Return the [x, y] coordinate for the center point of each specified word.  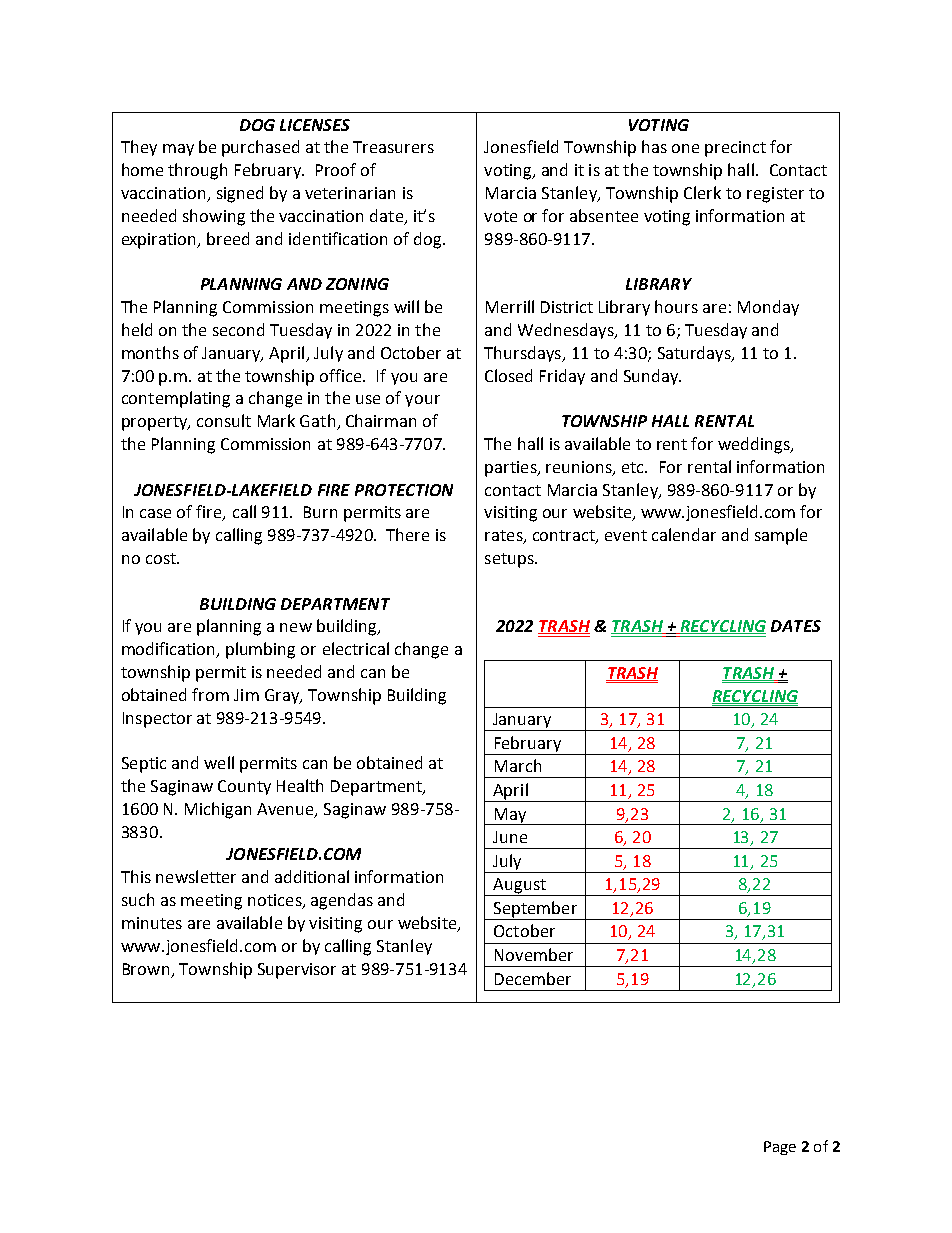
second [238, 329]
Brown [146, 969]
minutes [152, 923]
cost [162, 558]
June [510, 837]
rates [505, 537]
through [197, 171]
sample [781, 536]
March [518, 765]
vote [500, 216]
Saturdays [695, 354]
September [535, 910]
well [219, 762]
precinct [735, 149]
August [519, 887]
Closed [508, 375]
